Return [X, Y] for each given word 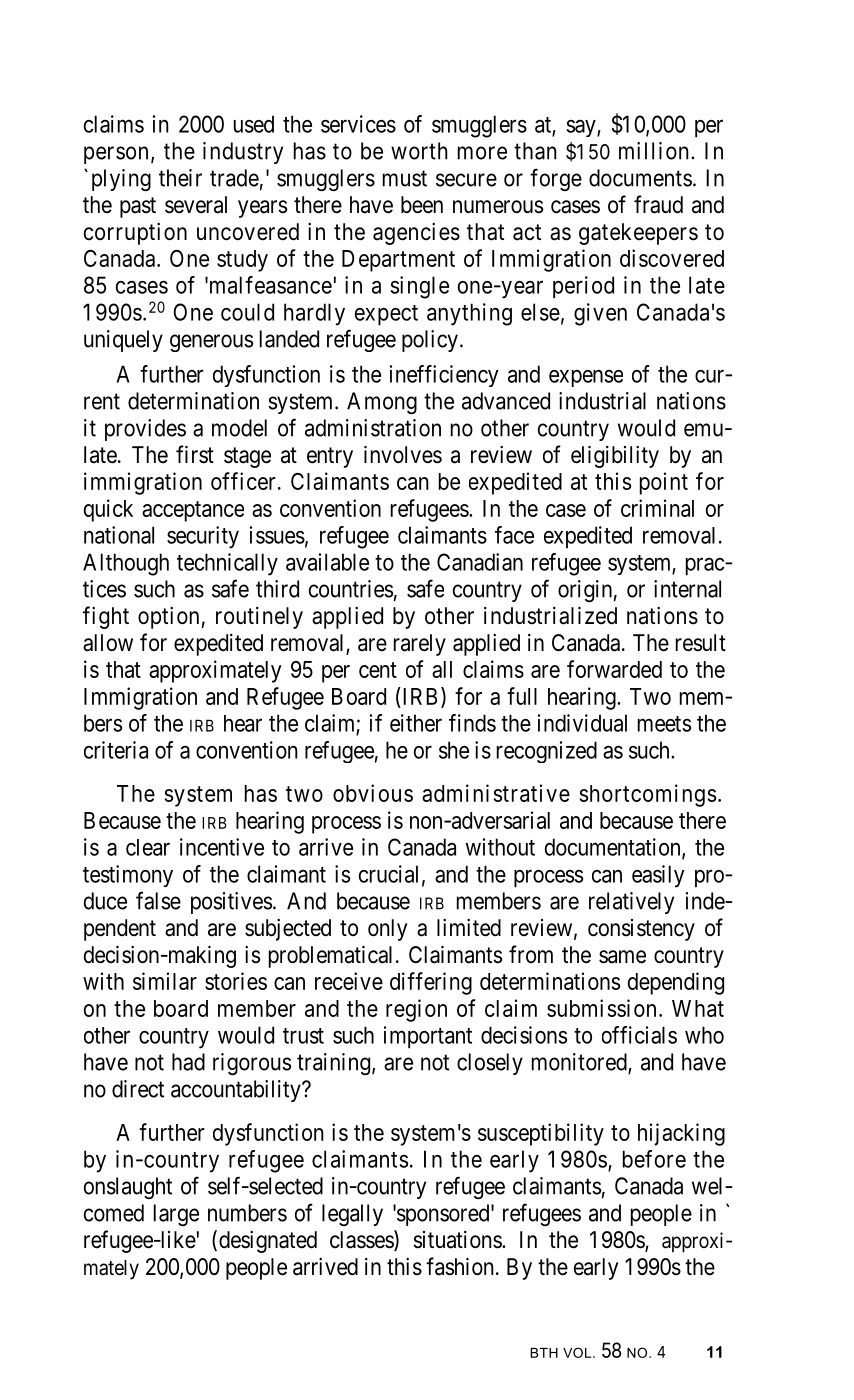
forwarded [614, 669]
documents [640, 178]
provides [145, 430]
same [622, 957]
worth [419, 151]
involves [403, 455]
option [168, 618]
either [416, 723]
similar [165, 981]
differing [431, 983]
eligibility [615, 457]
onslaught [128, 1188]
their [180, 178]
